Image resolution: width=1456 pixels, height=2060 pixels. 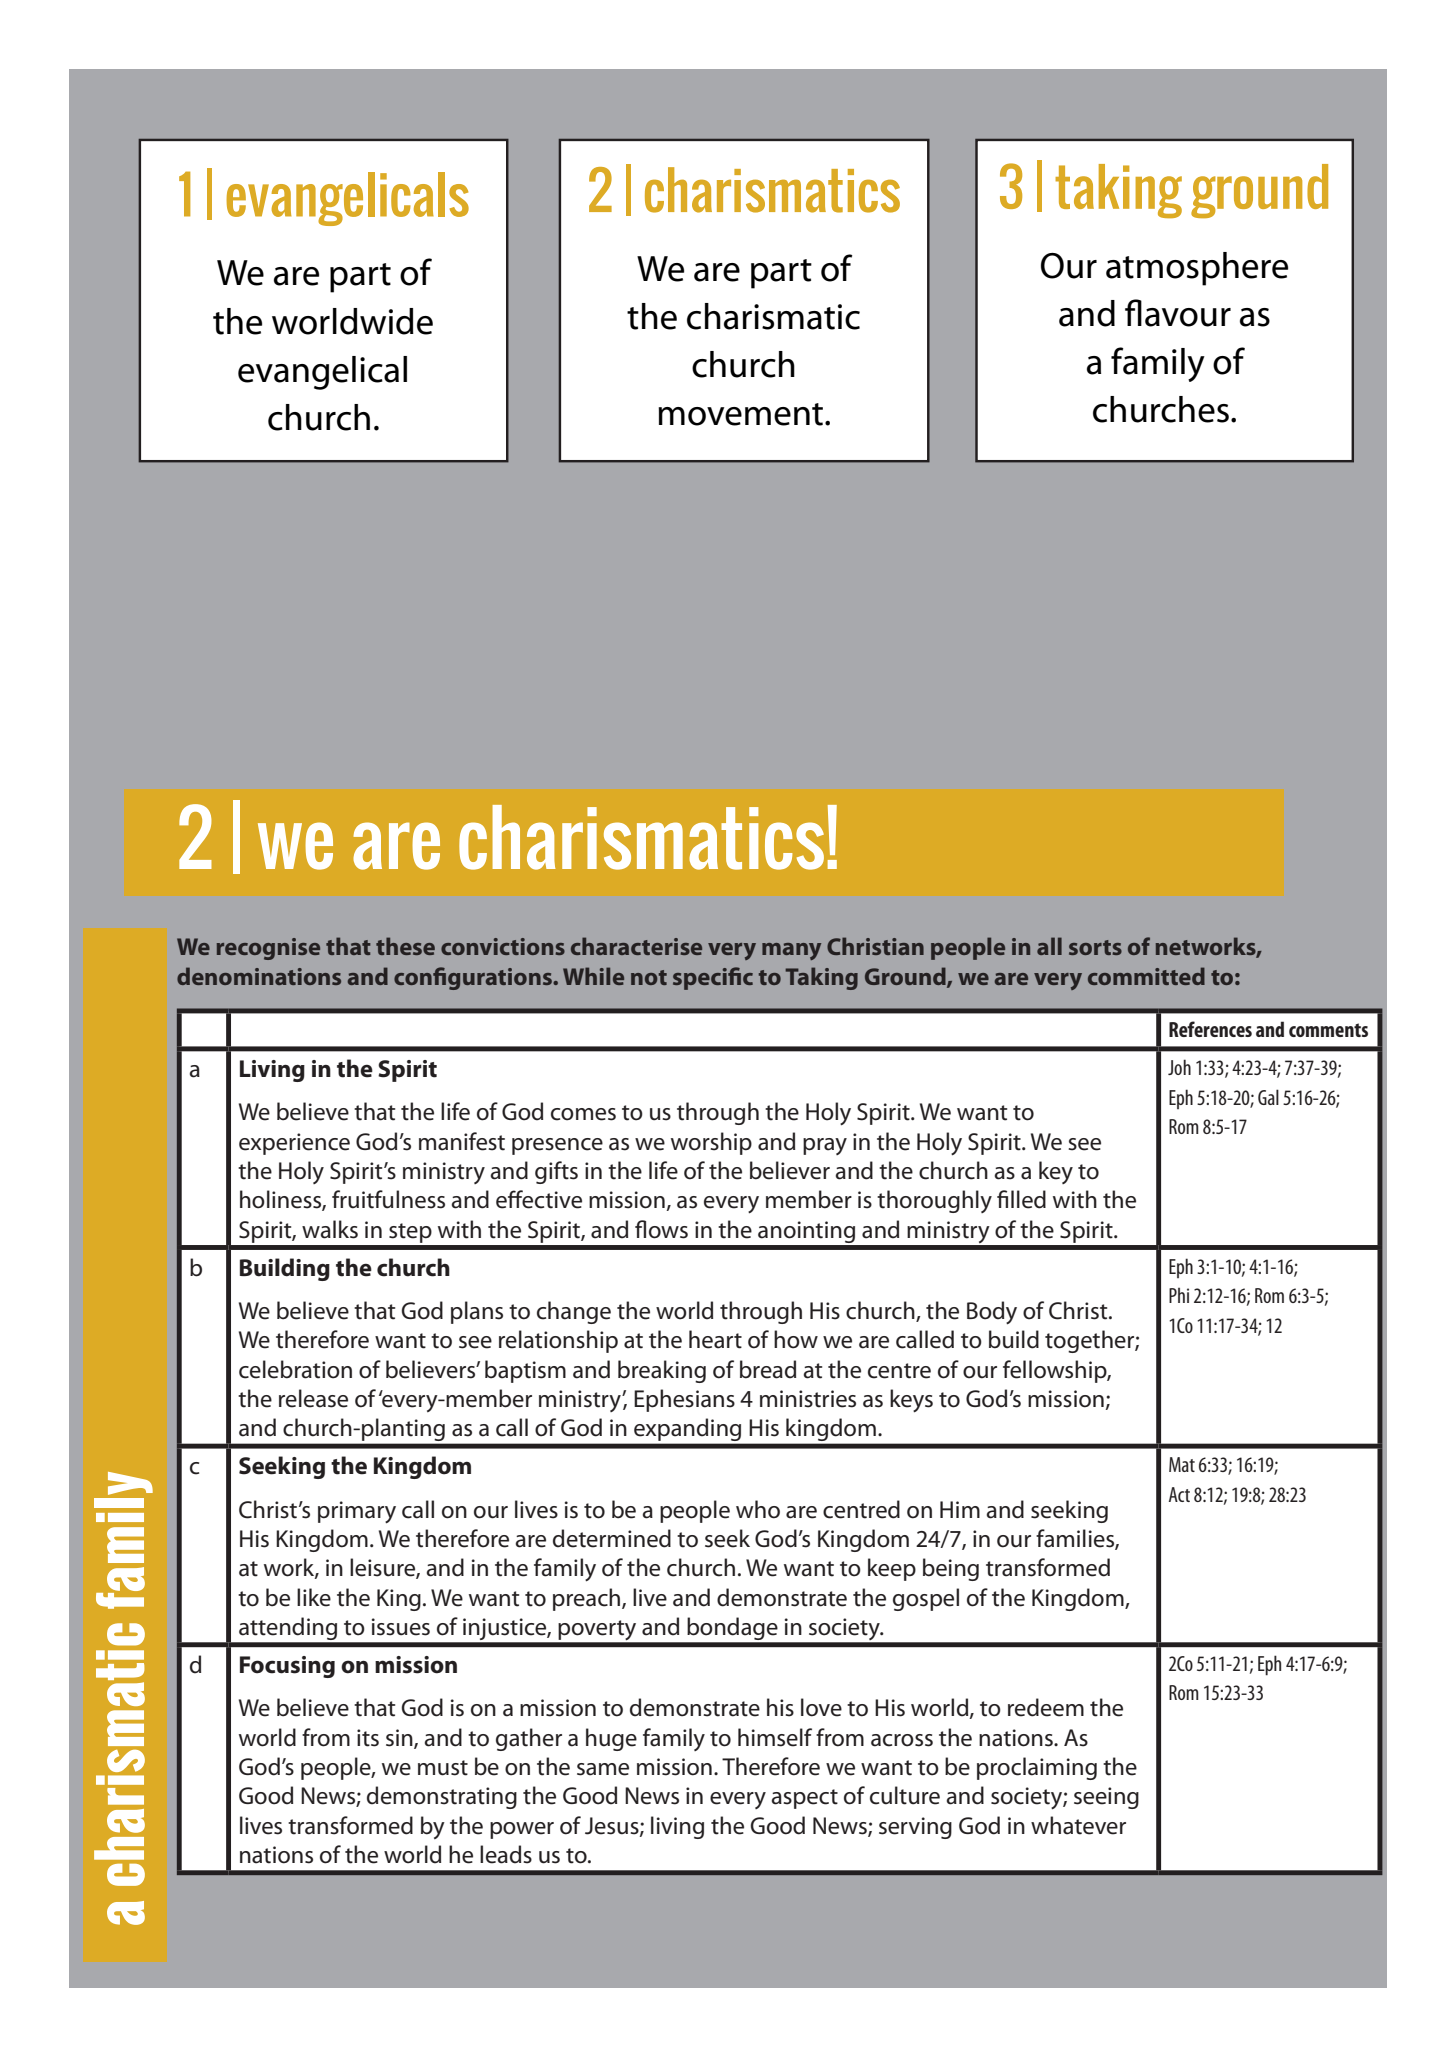 What do you see at coordinates (442, 1797) in the screenshot?
I see `demonstrating` at bounding box center [442, 1797].
